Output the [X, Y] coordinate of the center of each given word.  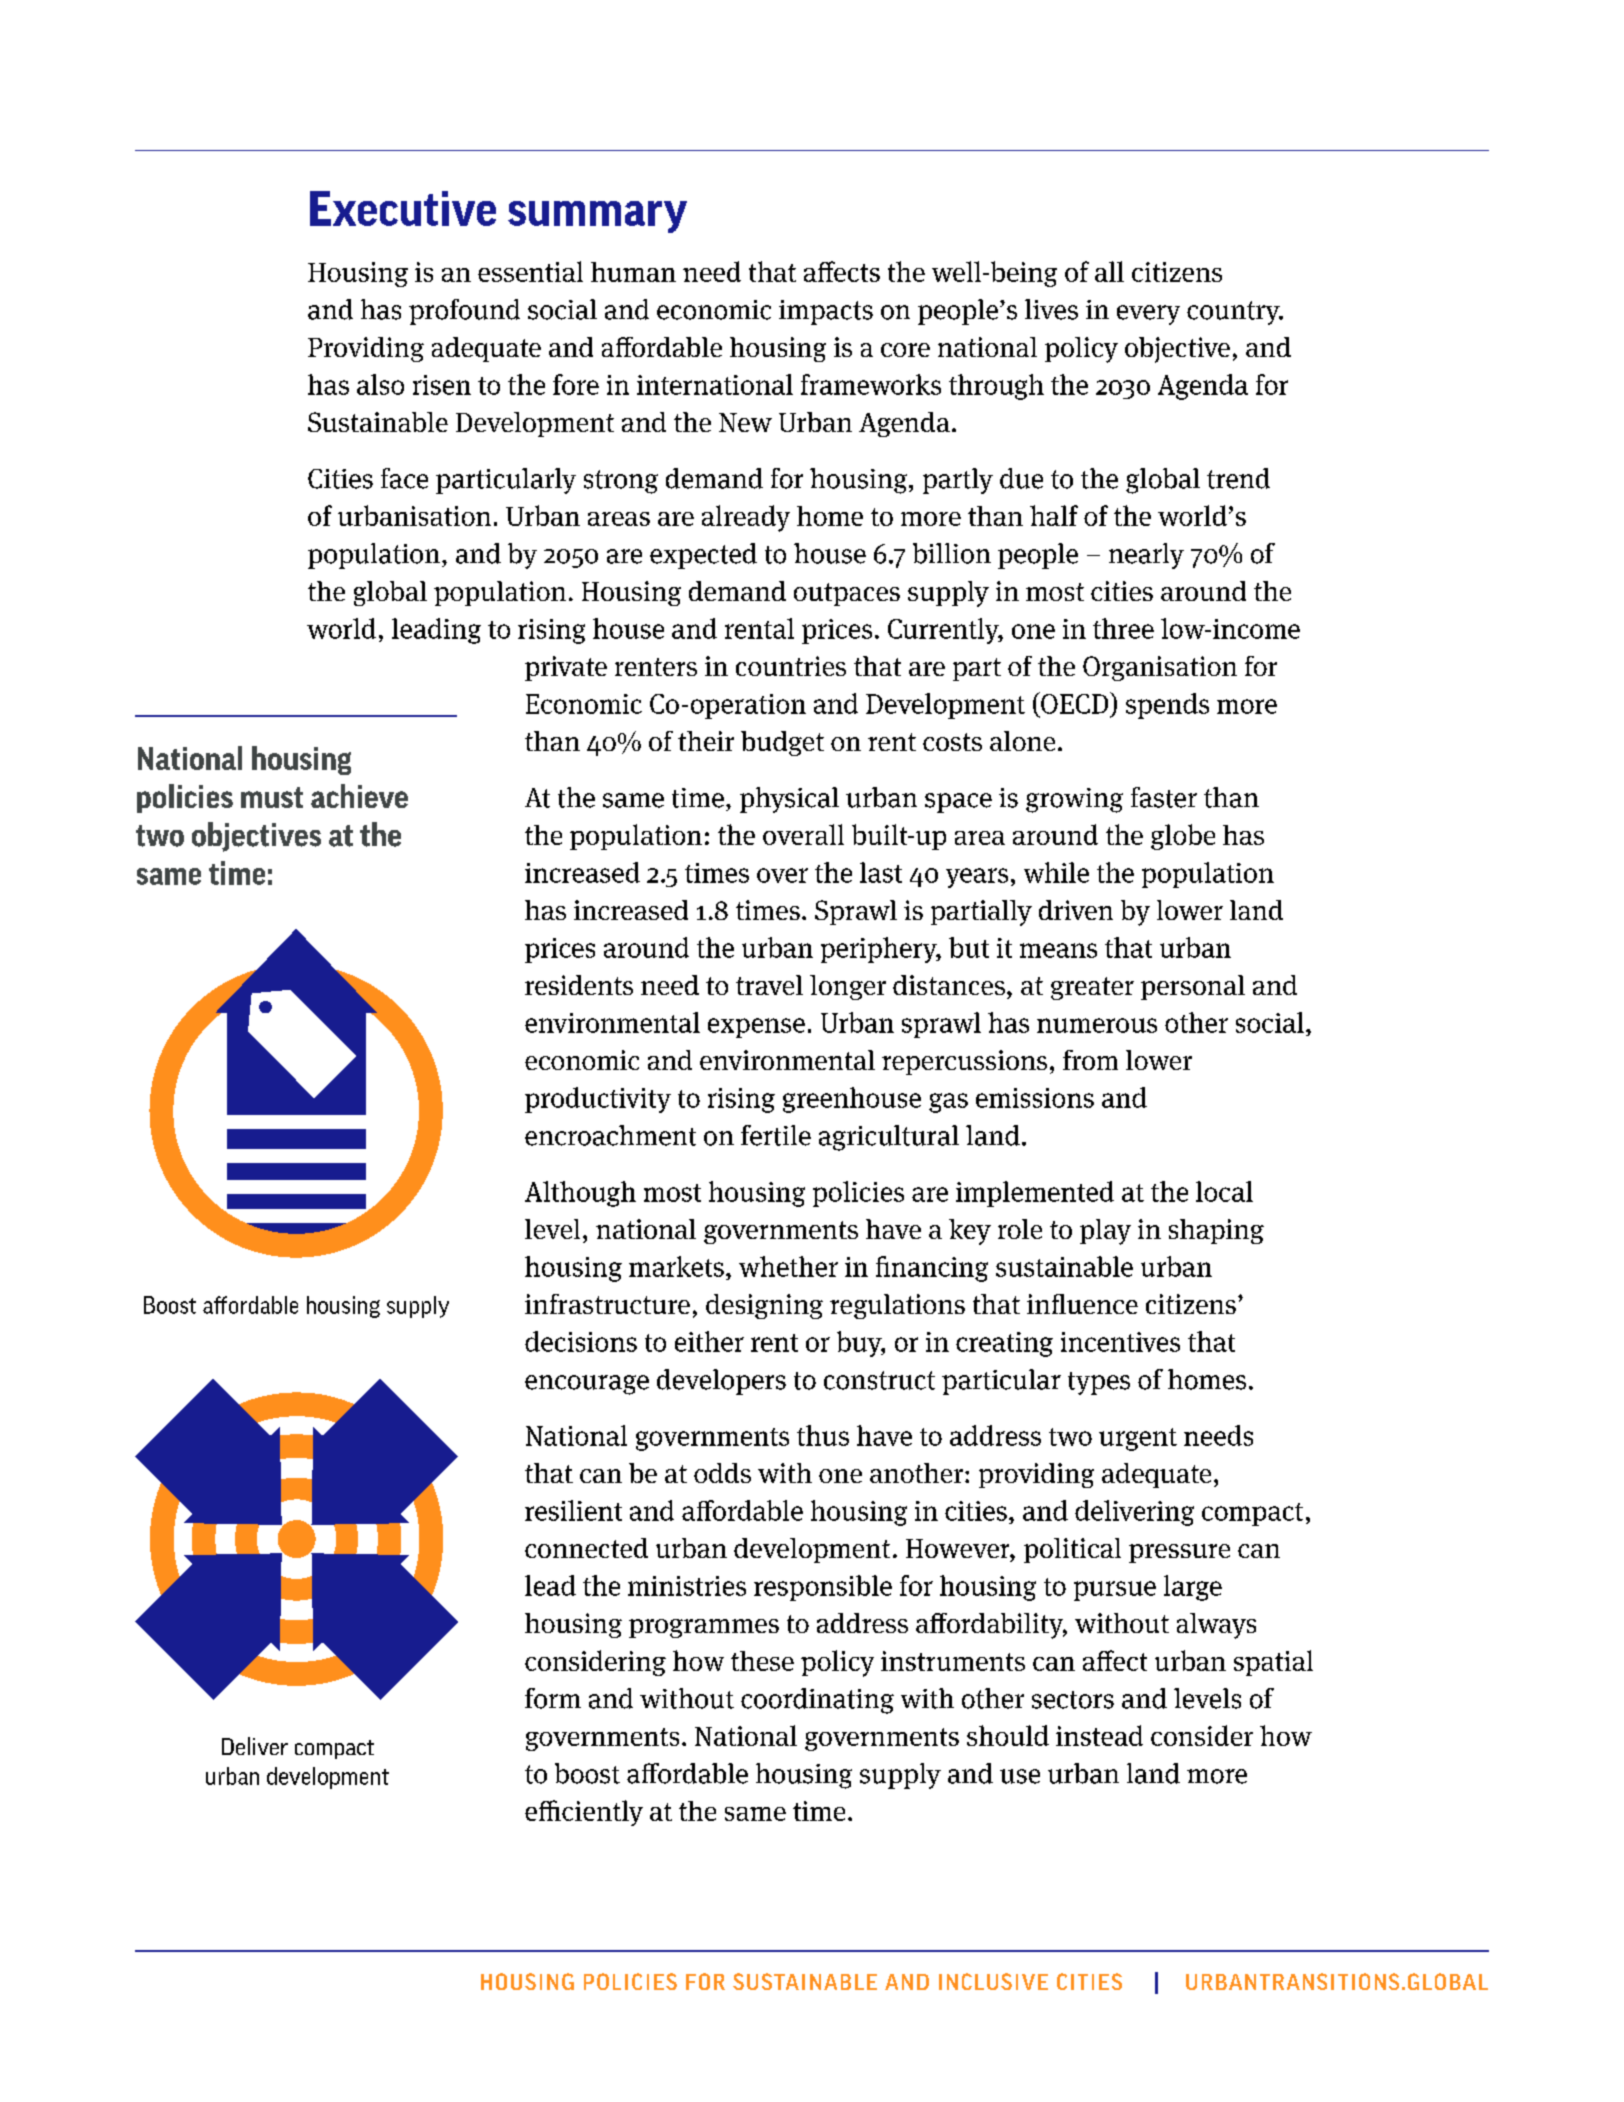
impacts [826, 312]
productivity [598, 1100]
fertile [776, 1135]
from [1090, 1060]
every [1148, 315]
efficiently [584, 1813]
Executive [403, 208]
